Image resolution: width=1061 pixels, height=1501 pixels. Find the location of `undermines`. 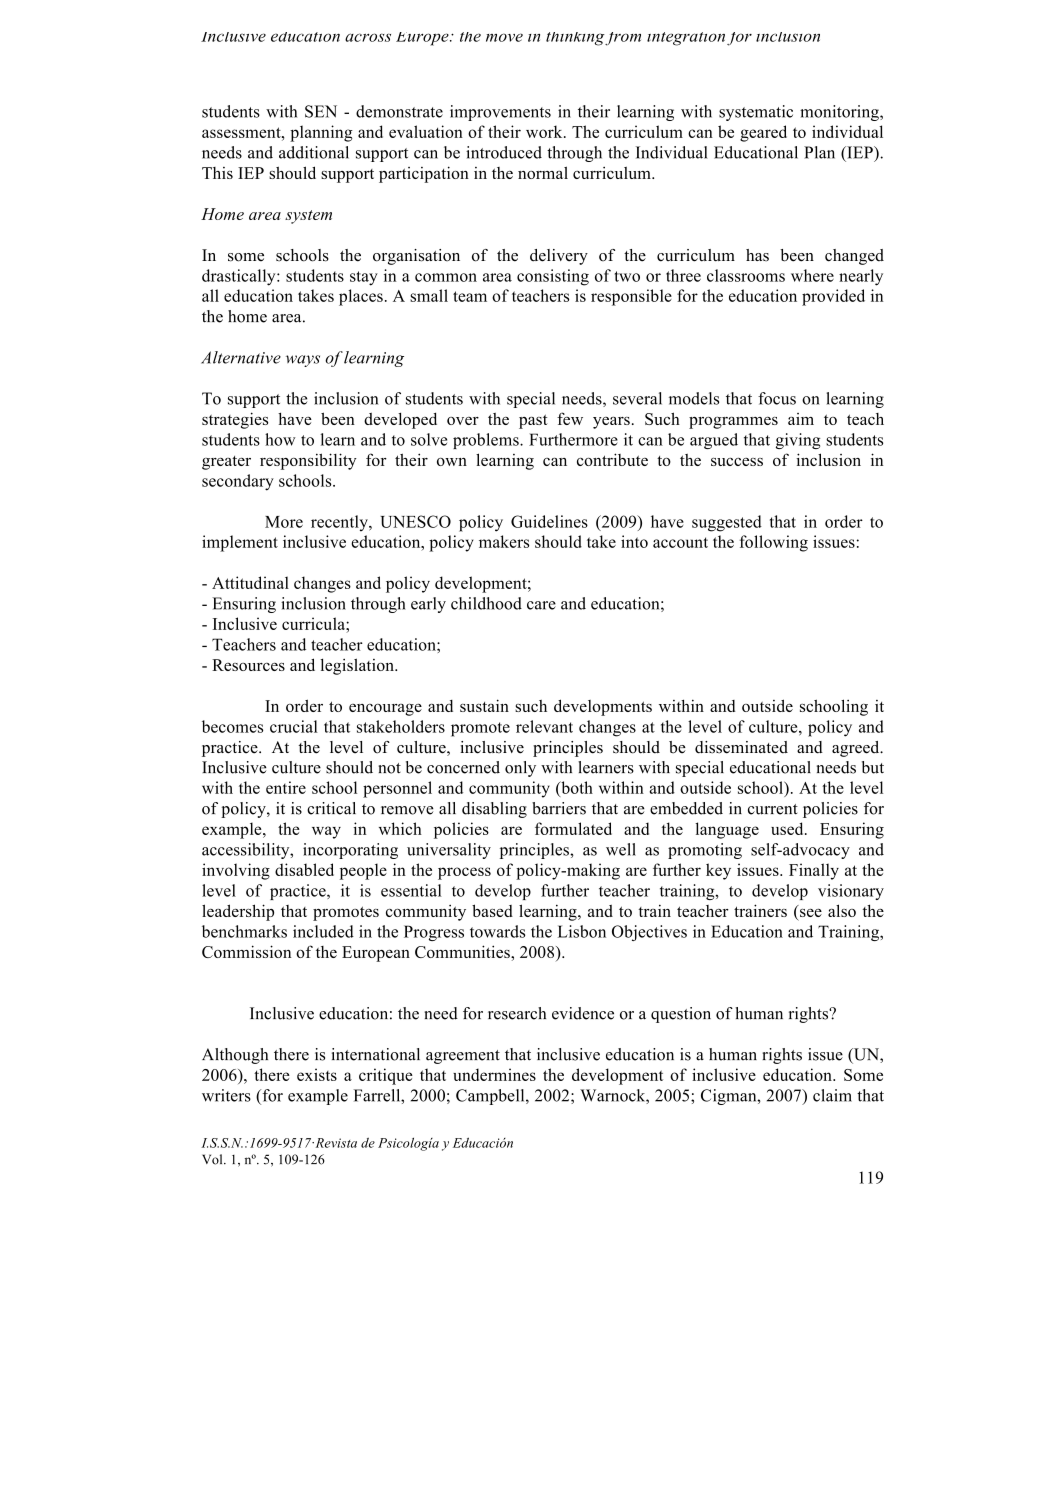

undermines is located at coordinates (494, 1074).
